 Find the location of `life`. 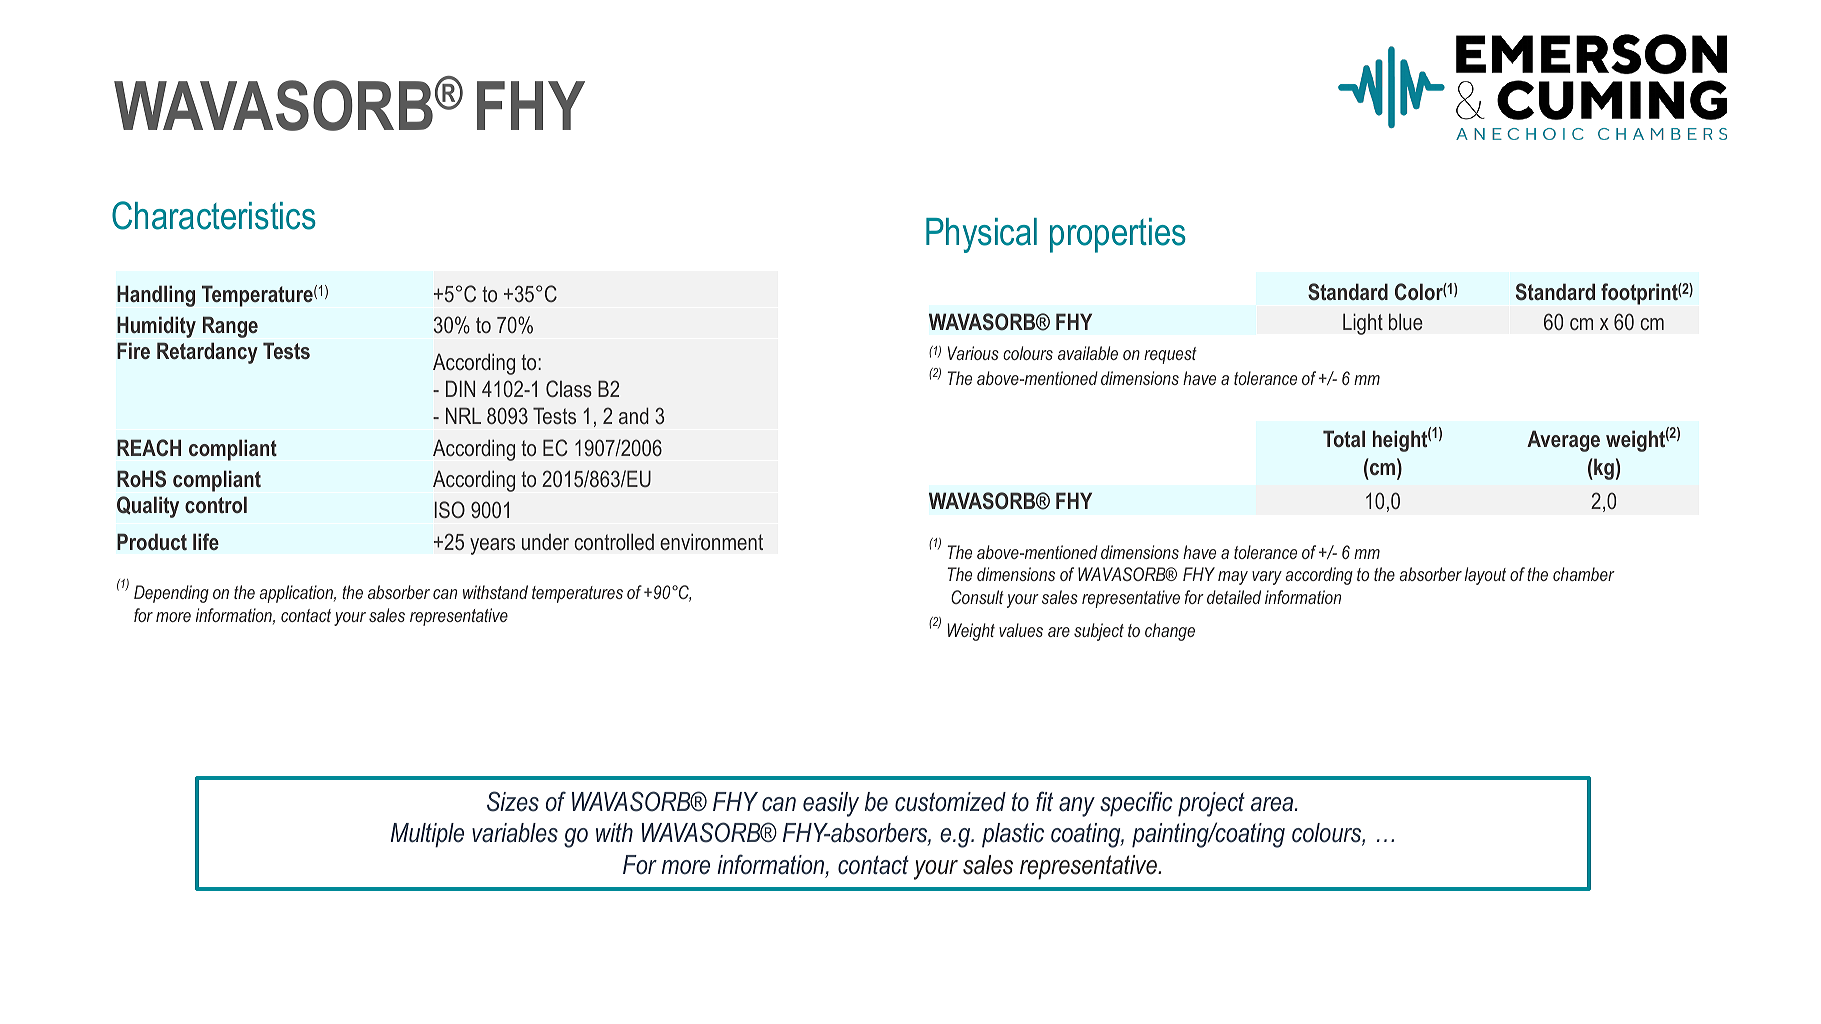

life is located at coordinates (206, 541).
